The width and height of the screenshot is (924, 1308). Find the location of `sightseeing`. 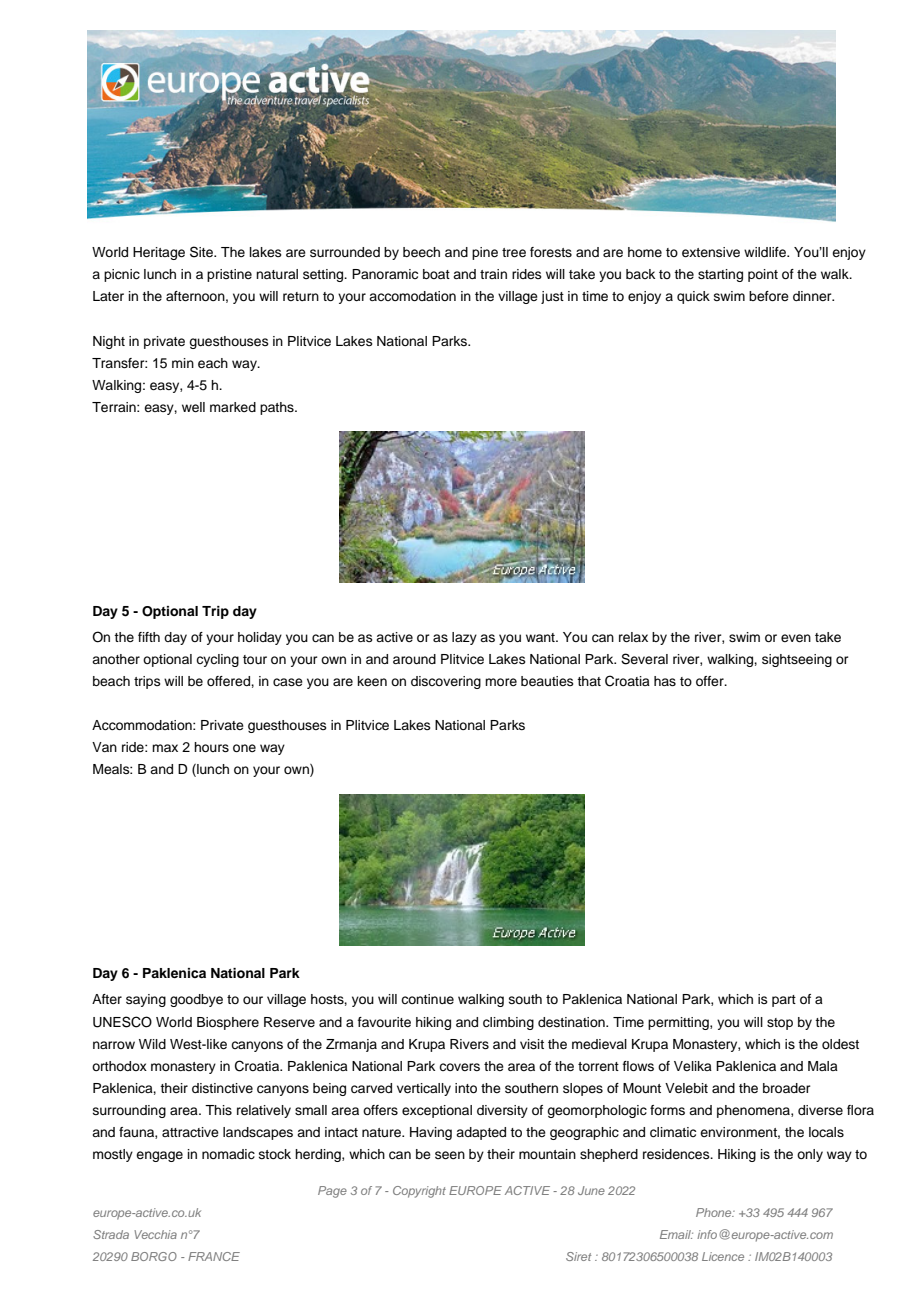

sightseeing is located at coordinates (797, 660).
